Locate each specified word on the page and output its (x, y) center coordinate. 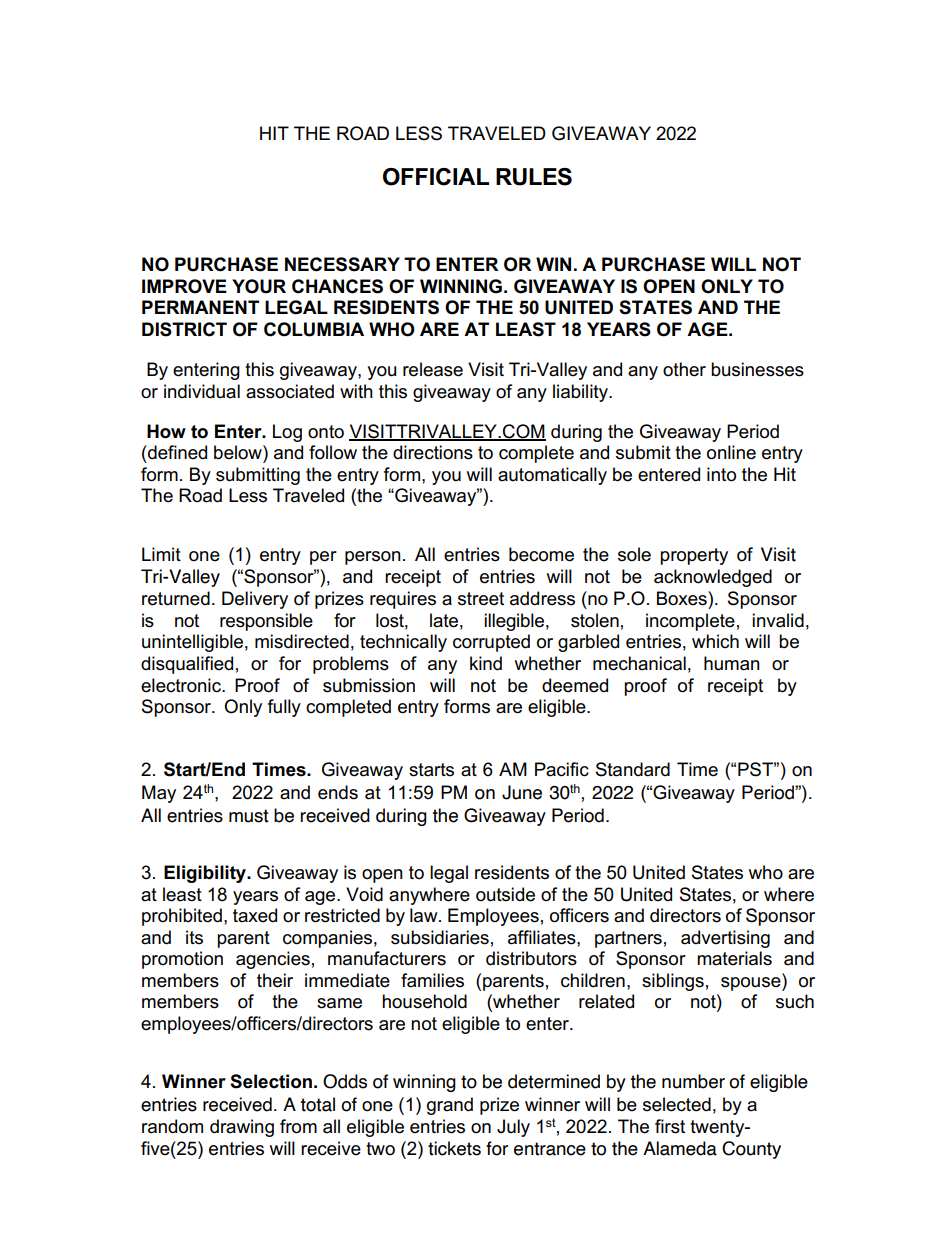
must (249, 816)
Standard (633, 769)
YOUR (259, 286)
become (541, 554)
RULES (534, 177)
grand (450, 1106)
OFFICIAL (436, 177)
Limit (161, 554)
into (721, 474)
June (522, 792)
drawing (242, 1128)
